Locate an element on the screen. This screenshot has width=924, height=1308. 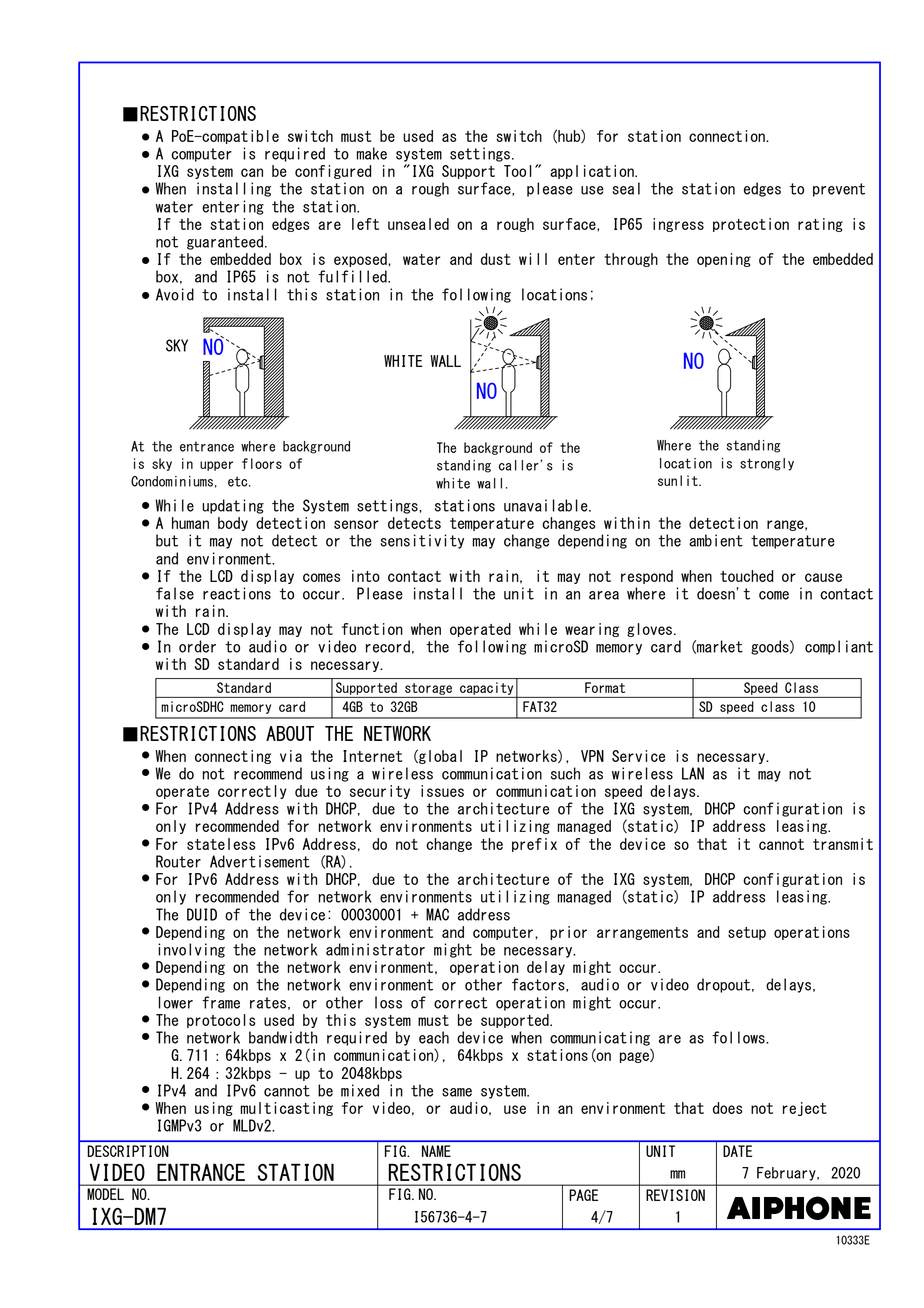
MAC is located at coordinates (437, 914).
